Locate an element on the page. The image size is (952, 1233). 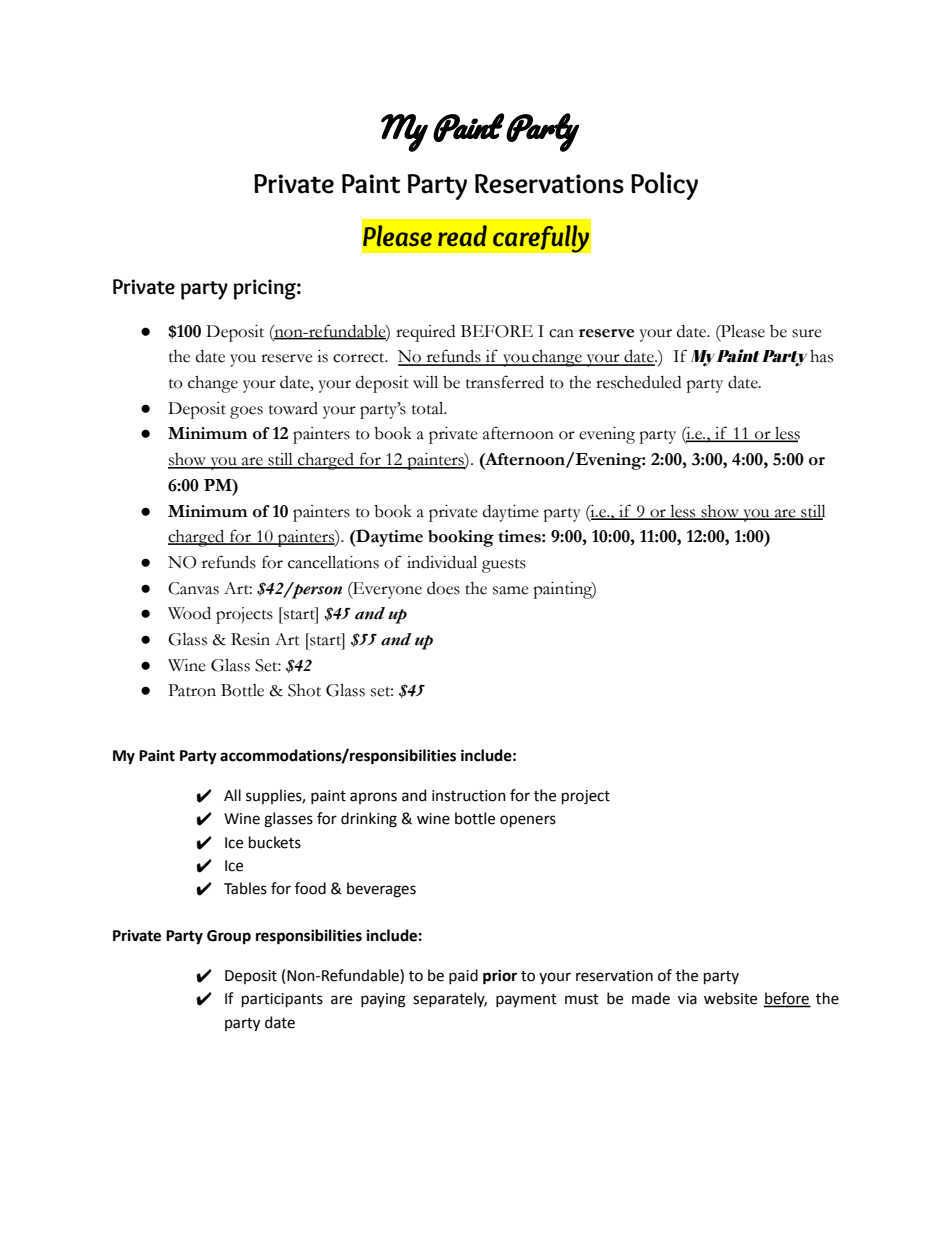
rescheduled is located at coordinates (638, 382).
